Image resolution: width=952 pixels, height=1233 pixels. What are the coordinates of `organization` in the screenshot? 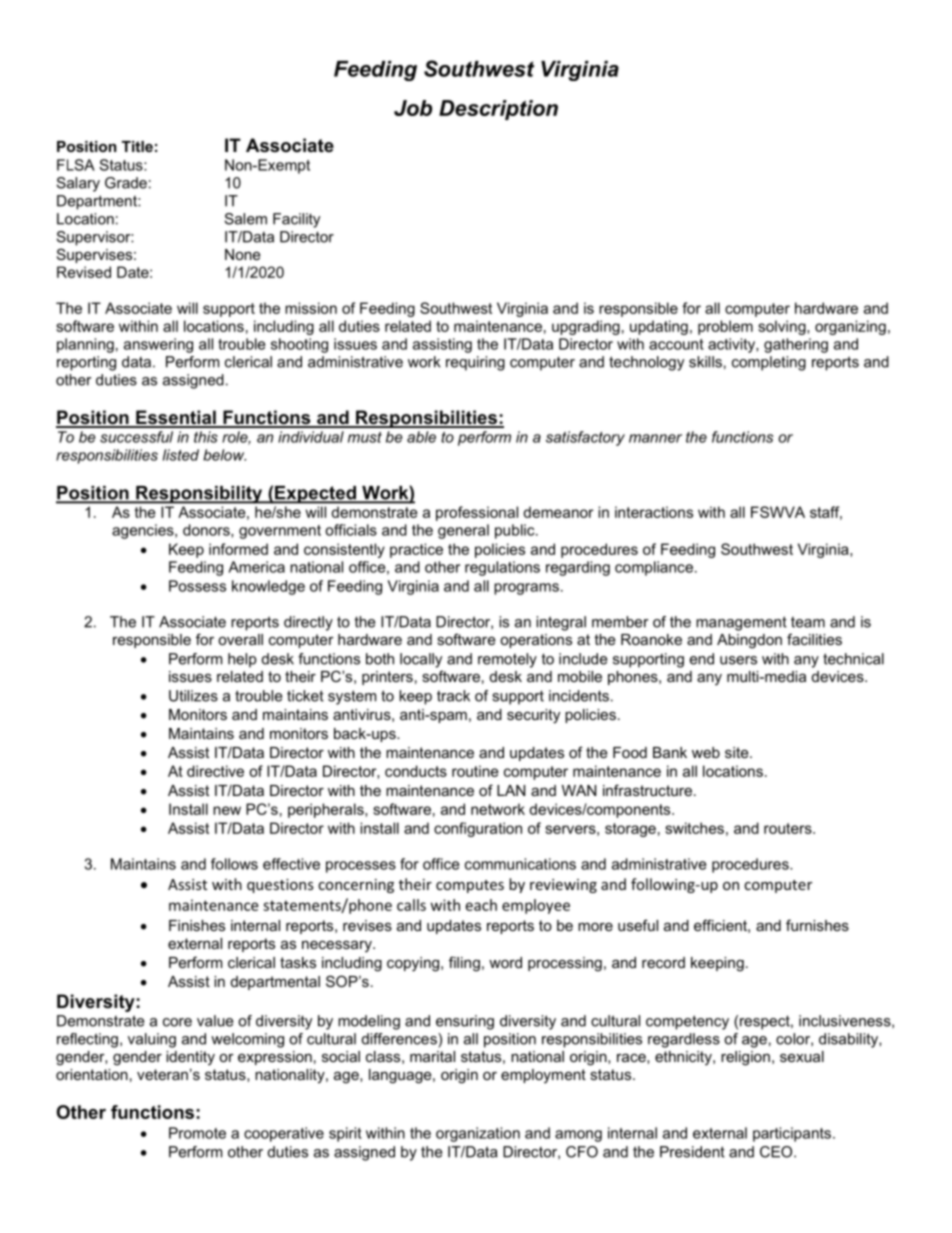 It's located at (478, 1134).
